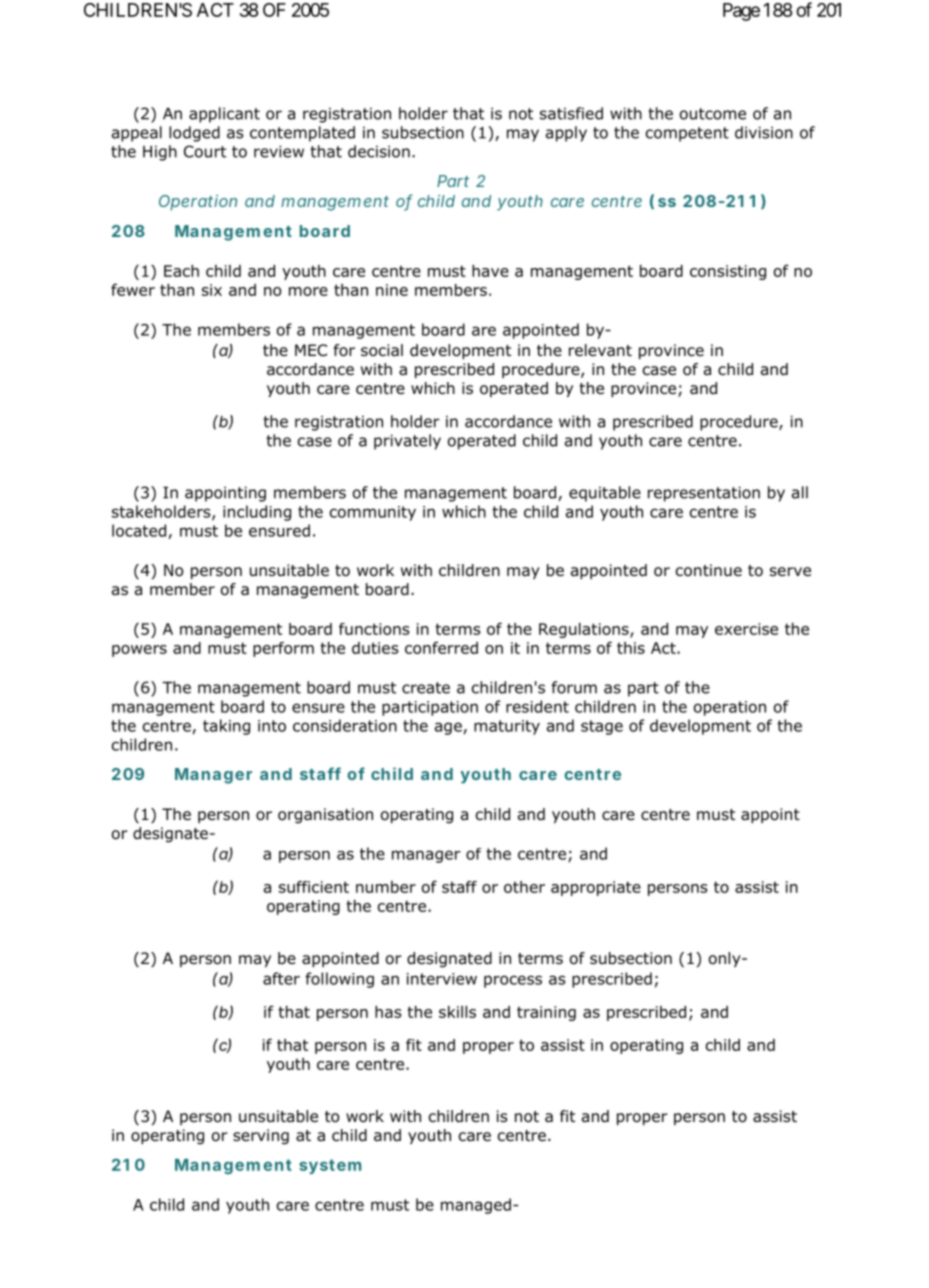 Image resolution: width=929 pixels, height=1288 pixels. What do you see at coordinates (728, 272) in the screenshot?
I see `consisting` at bounding box center [728, 272].
